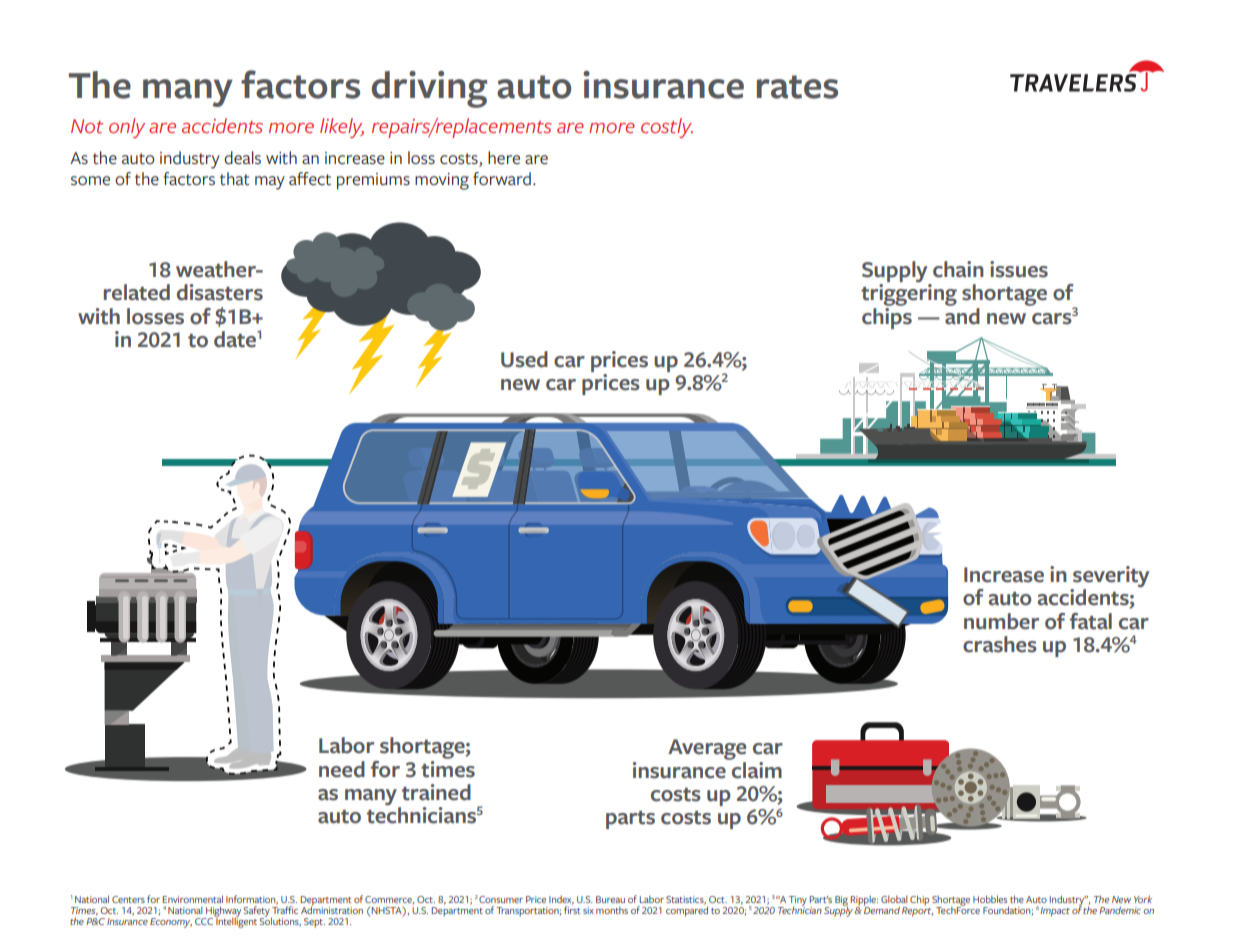 The height and width of the image is (952, 1233). Describe the element at coordinates (270, 183) in the image. I see `may` at that location.
